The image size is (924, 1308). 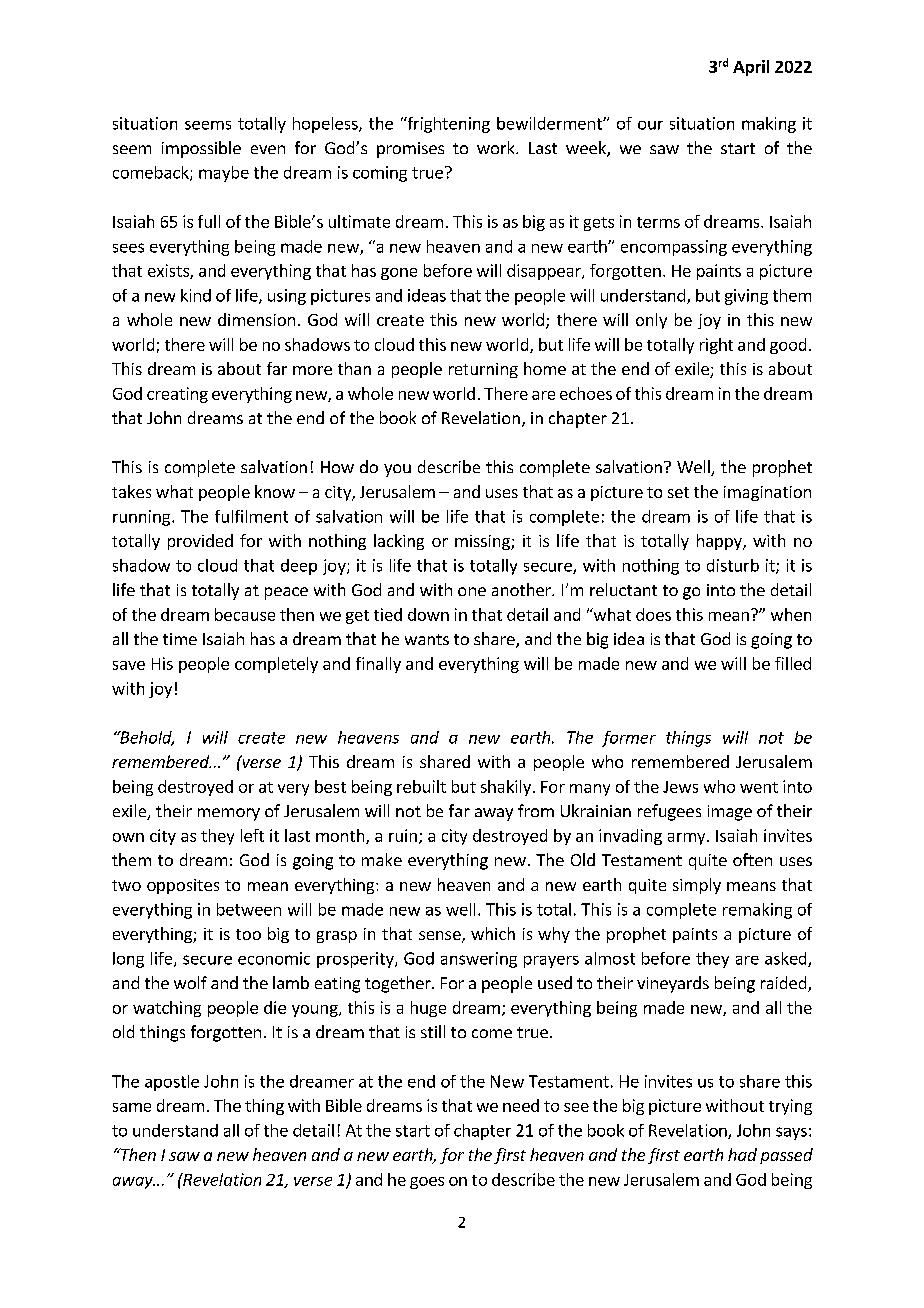 What do you see at coordinates (788, 346) in the document?
I see `good` at bounding box center [788, 346].
